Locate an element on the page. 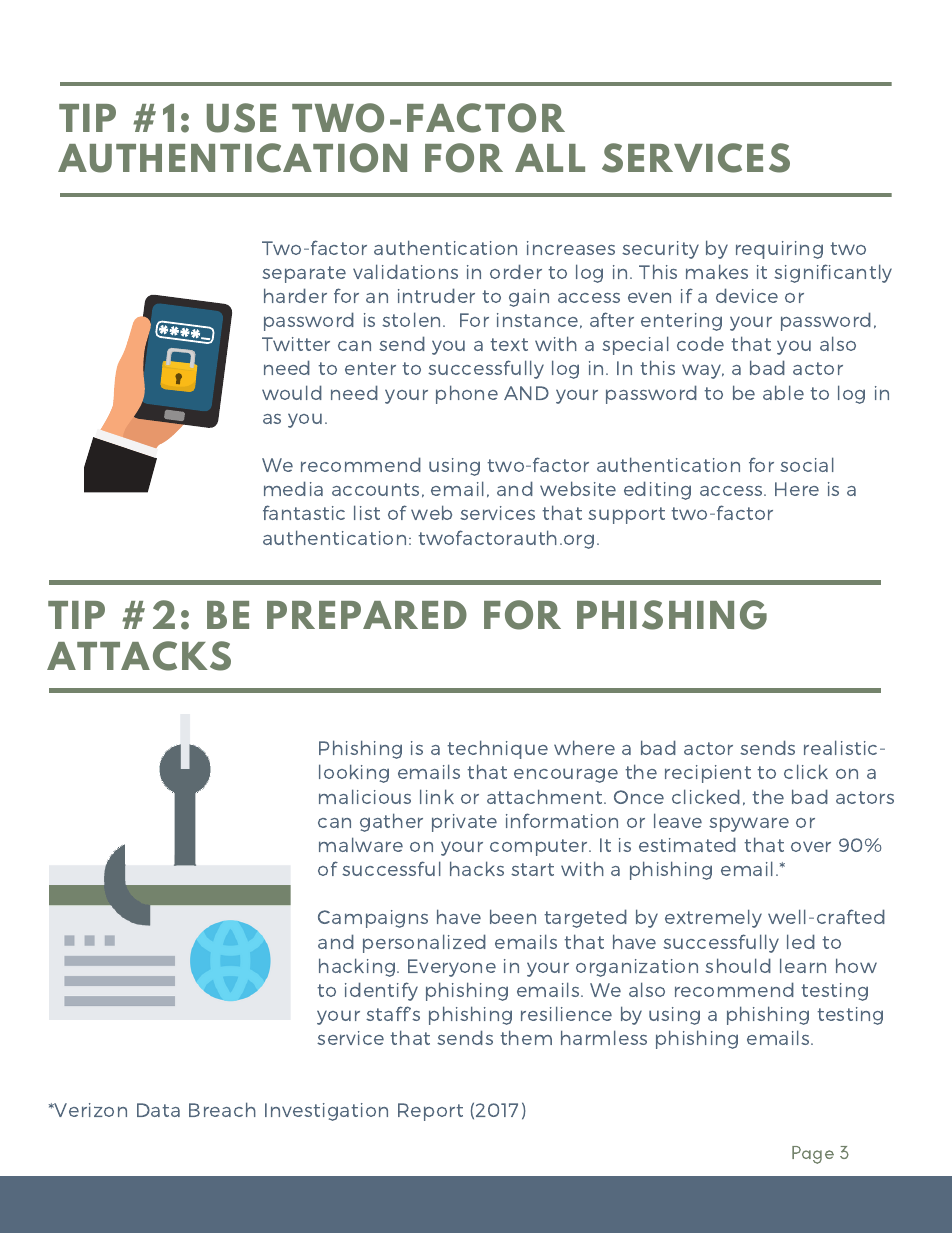 The height and width of the image is (1233, 952). recipient is located at coordinates (708, 774).
